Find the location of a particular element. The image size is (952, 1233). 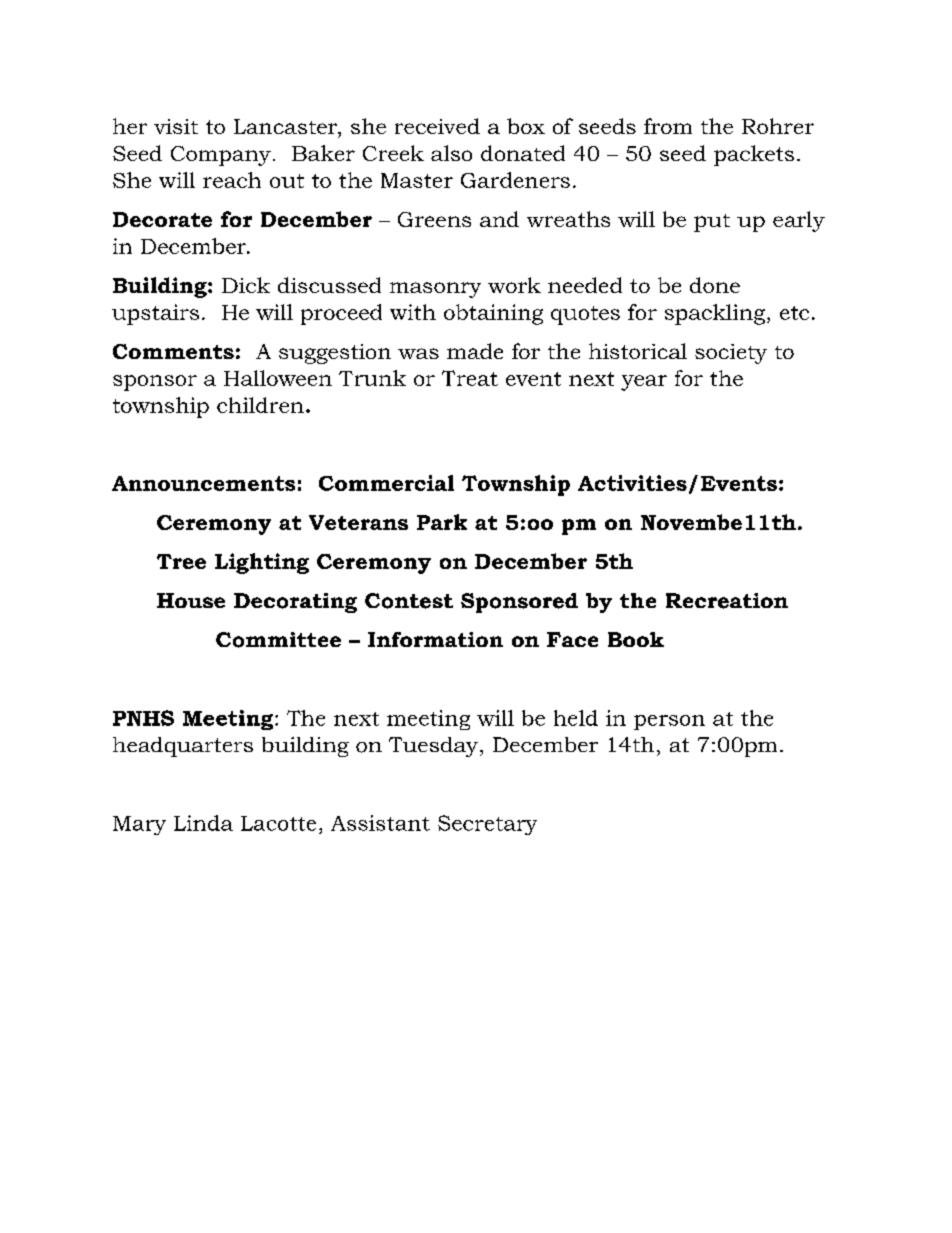

year is located at coordinates (644, 383).
